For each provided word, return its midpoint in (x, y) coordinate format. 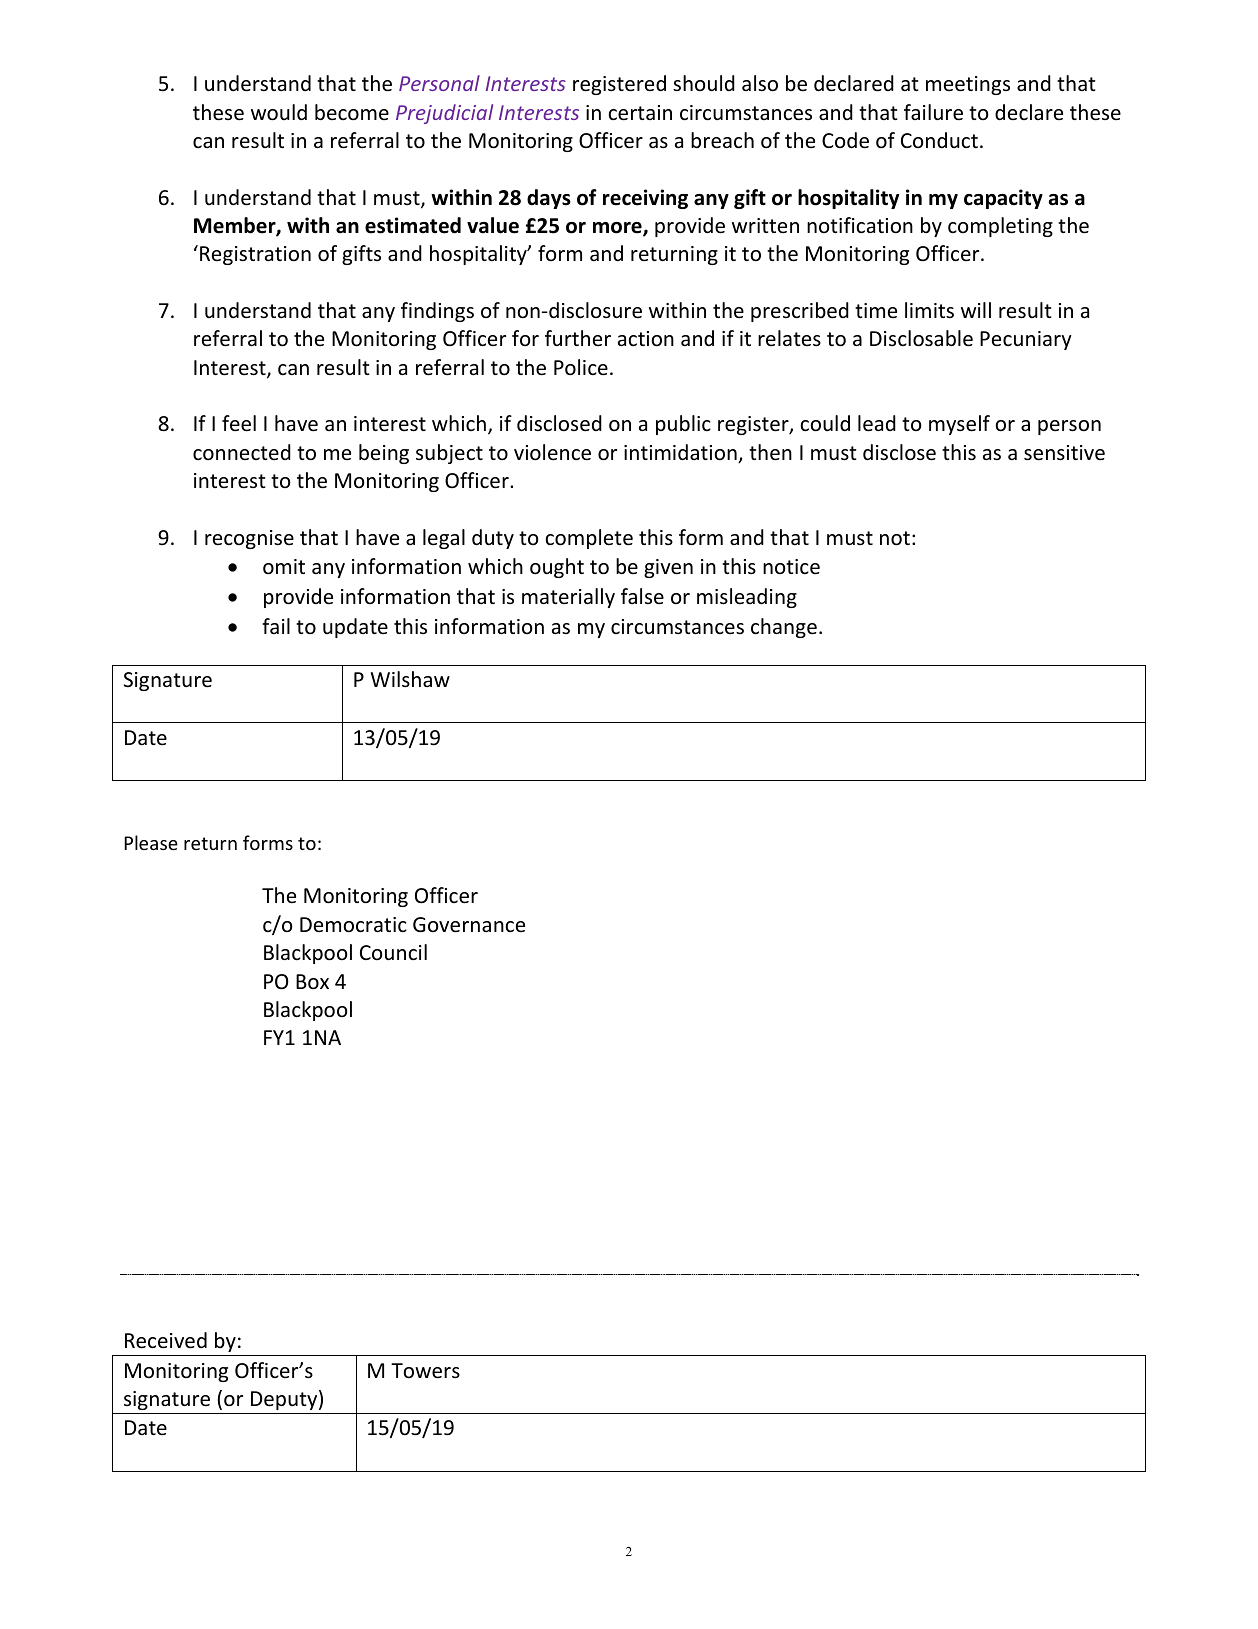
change (784, 628)
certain (640, 113)
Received (166, 1340)
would (279, 112)
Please (151, 842)
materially (568, 598)
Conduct (939, 140)
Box (312, 982)
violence (552, 452)
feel (239, 423)
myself (959, 425)
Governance (469, 925)
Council (393, 952)
